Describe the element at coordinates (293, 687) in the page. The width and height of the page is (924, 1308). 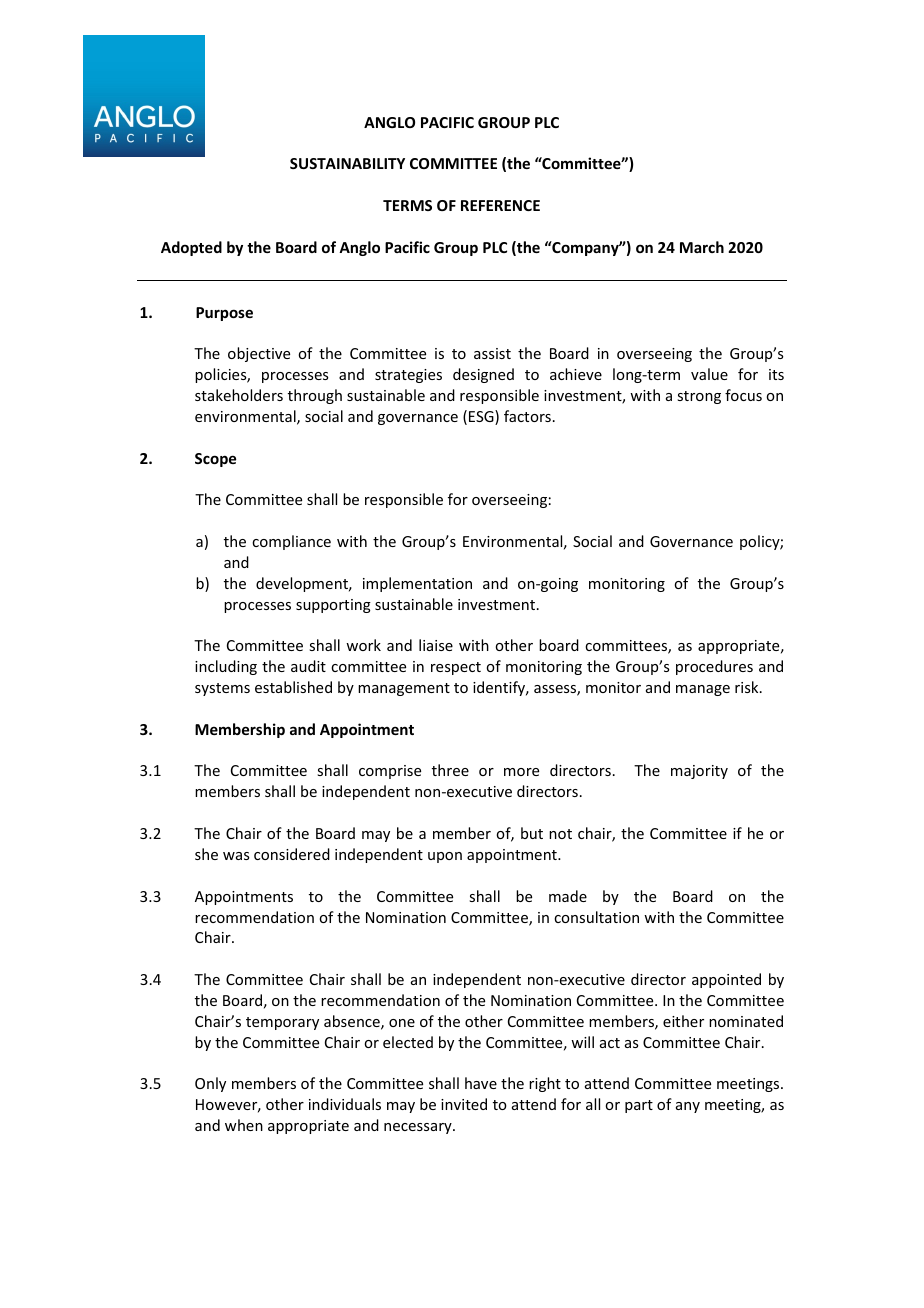
I see `established` at that location.
